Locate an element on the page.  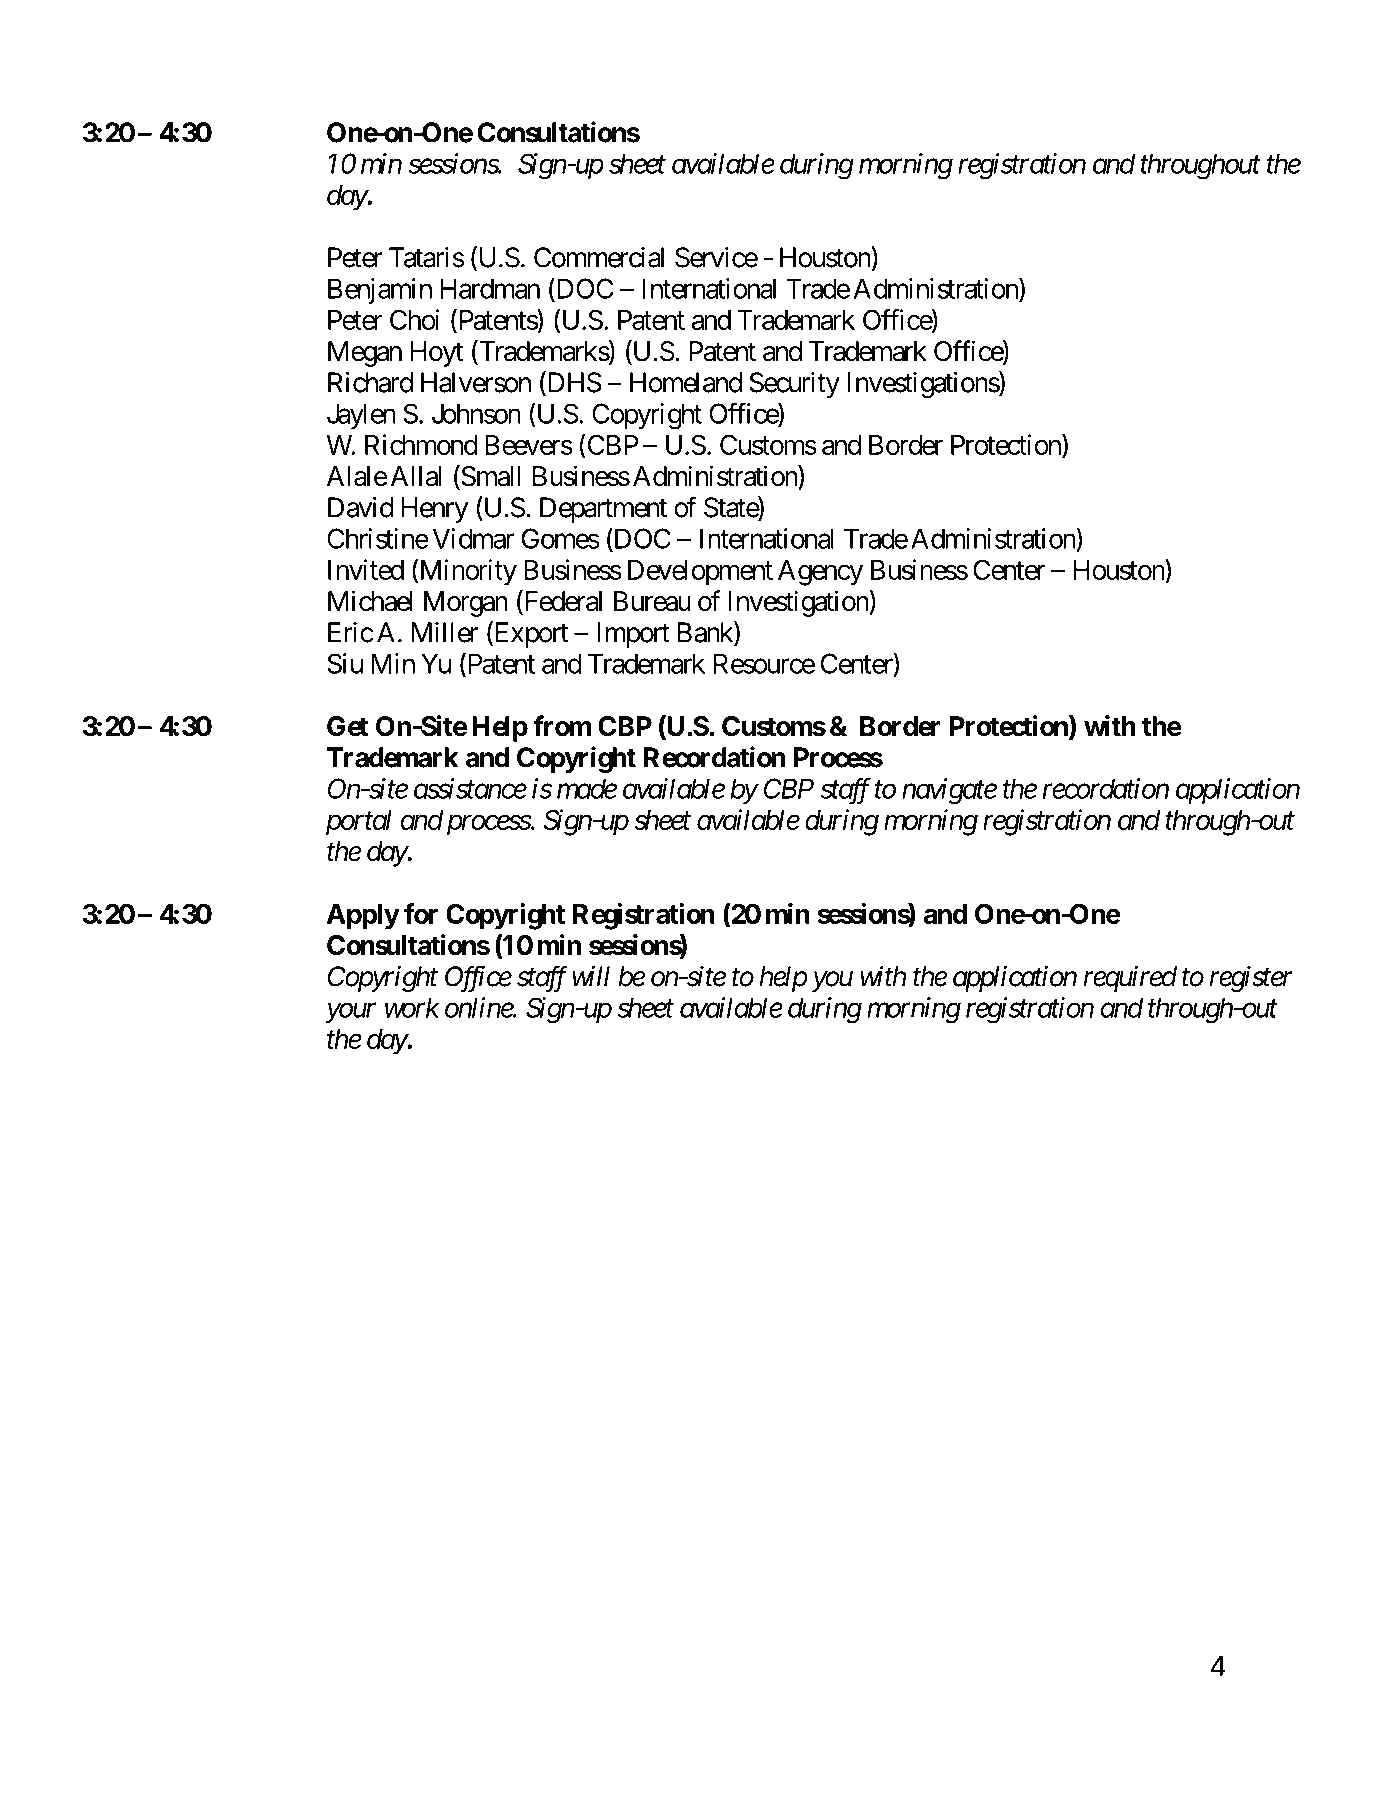
Commercial is located at coordinates (599, 257).
